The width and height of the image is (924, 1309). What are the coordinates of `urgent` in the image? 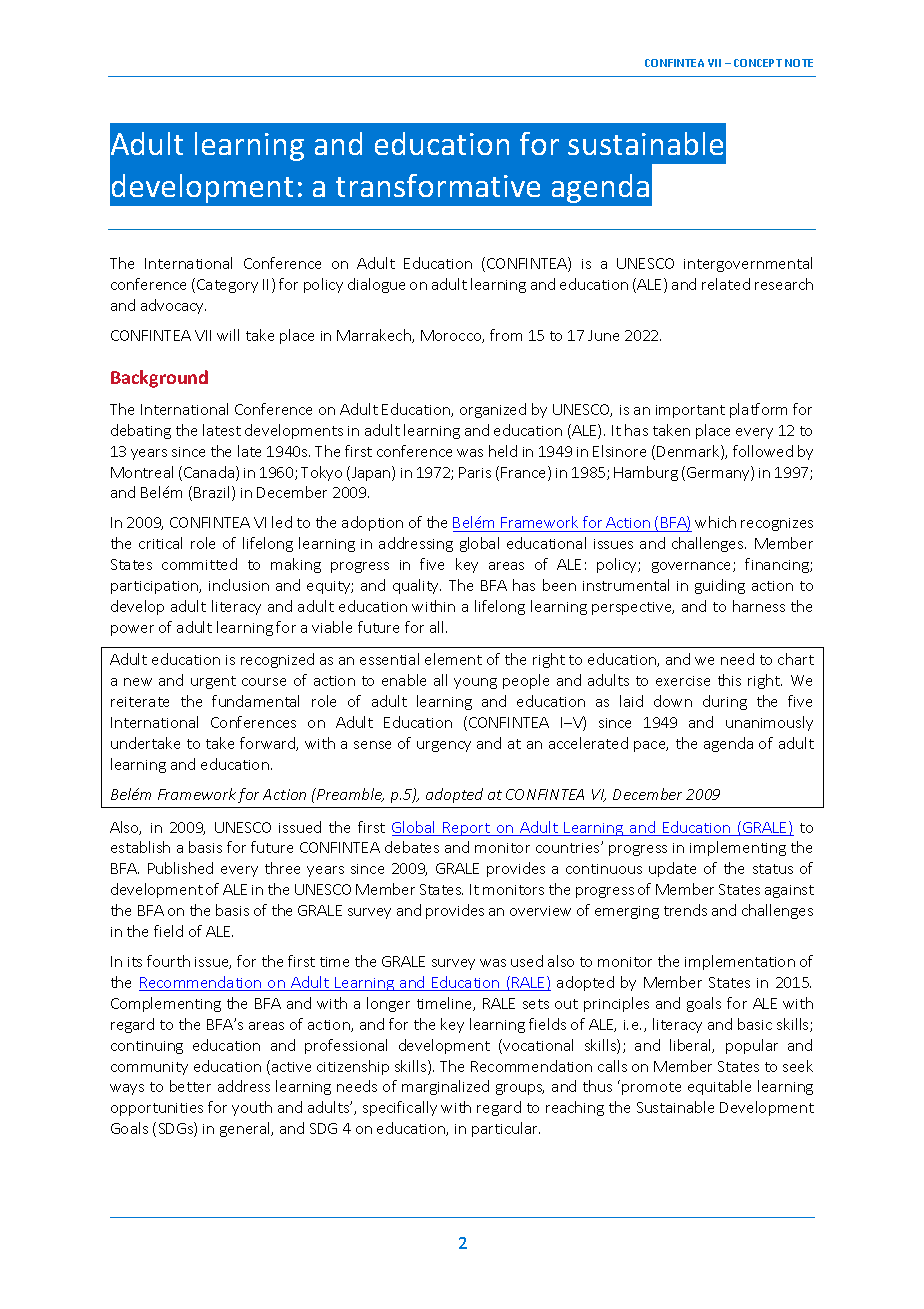 It's located at (213, 682).
